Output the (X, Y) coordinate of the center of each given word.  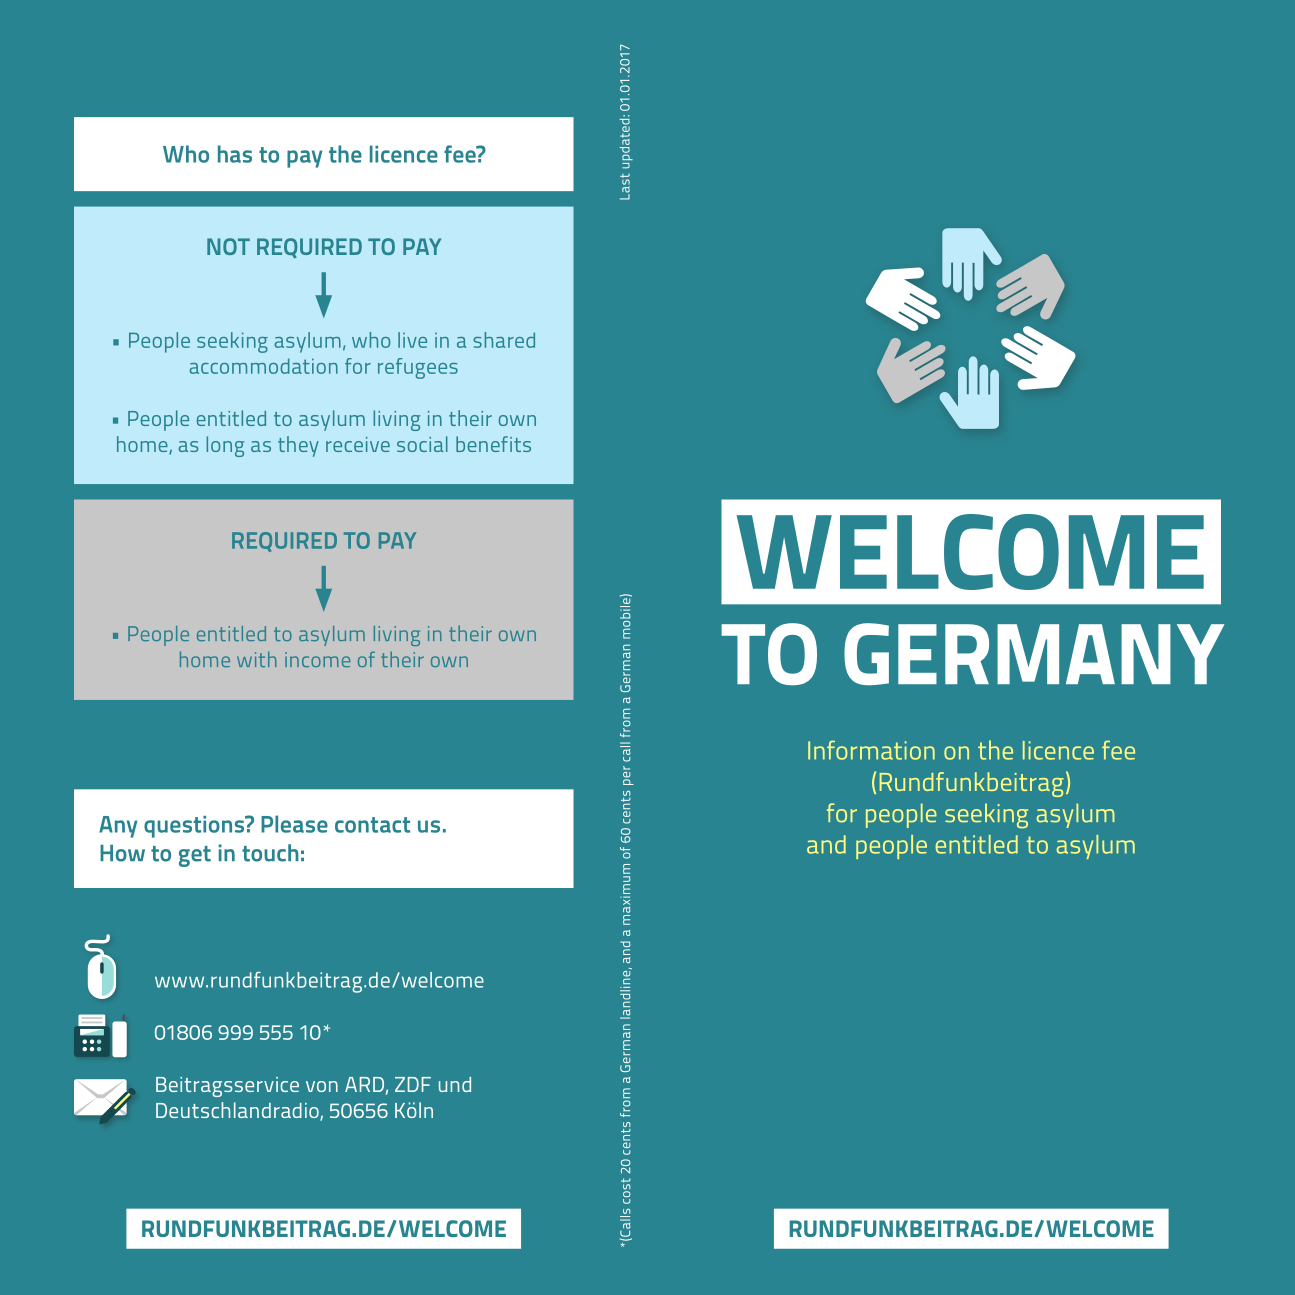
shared (504, 340)
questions (195, 827)
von (322, 1086)
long (225, 446)
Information (871, 750)
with (257, 659)
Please (294, 824)
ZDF (413, 1084)
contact (372, 825)
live (412, 340)
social (422, 444)
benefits (493, 444)
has (235, 154)
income (317, 659)
